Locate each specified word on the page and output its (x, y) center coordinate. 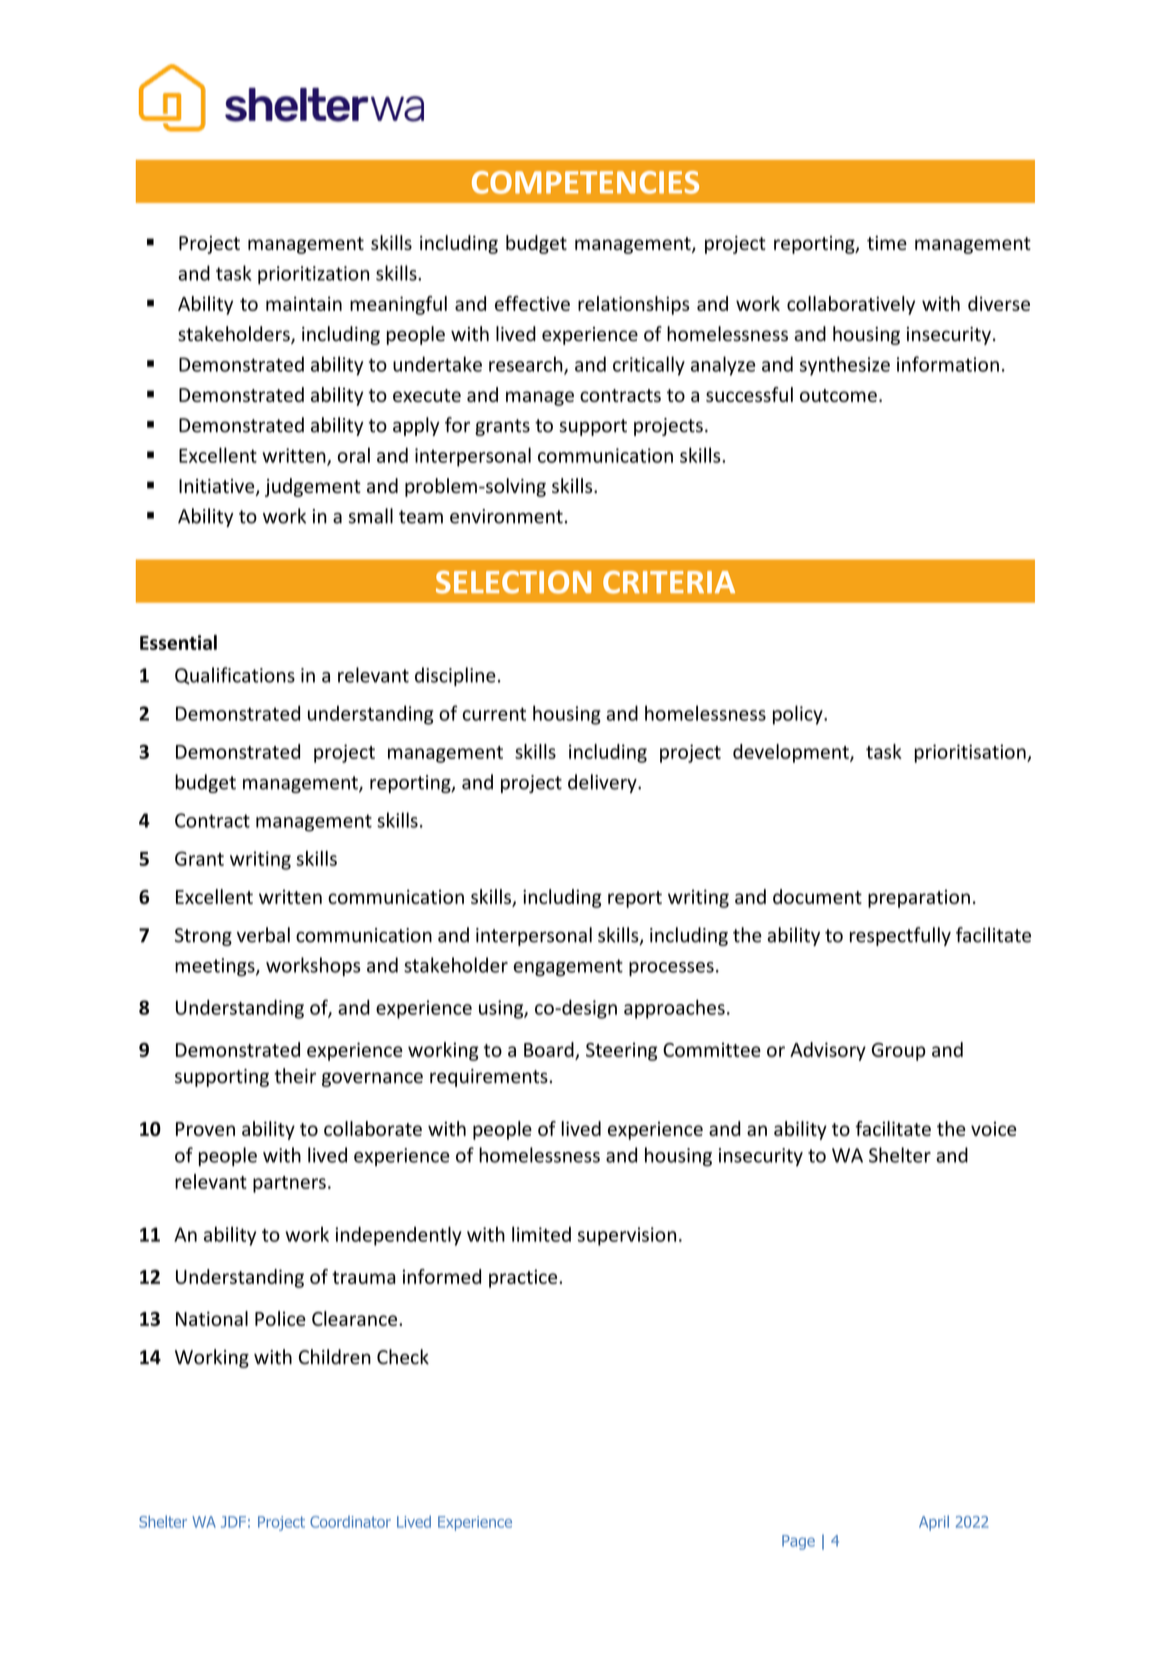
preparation (919, 899)
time (887, 243)
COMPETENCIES (585, 182)
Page (798, 1542)
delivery (603, 783)
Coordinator (350, 1522)
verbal (263, 935)
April (934, 1523)
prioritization (313, 275)
